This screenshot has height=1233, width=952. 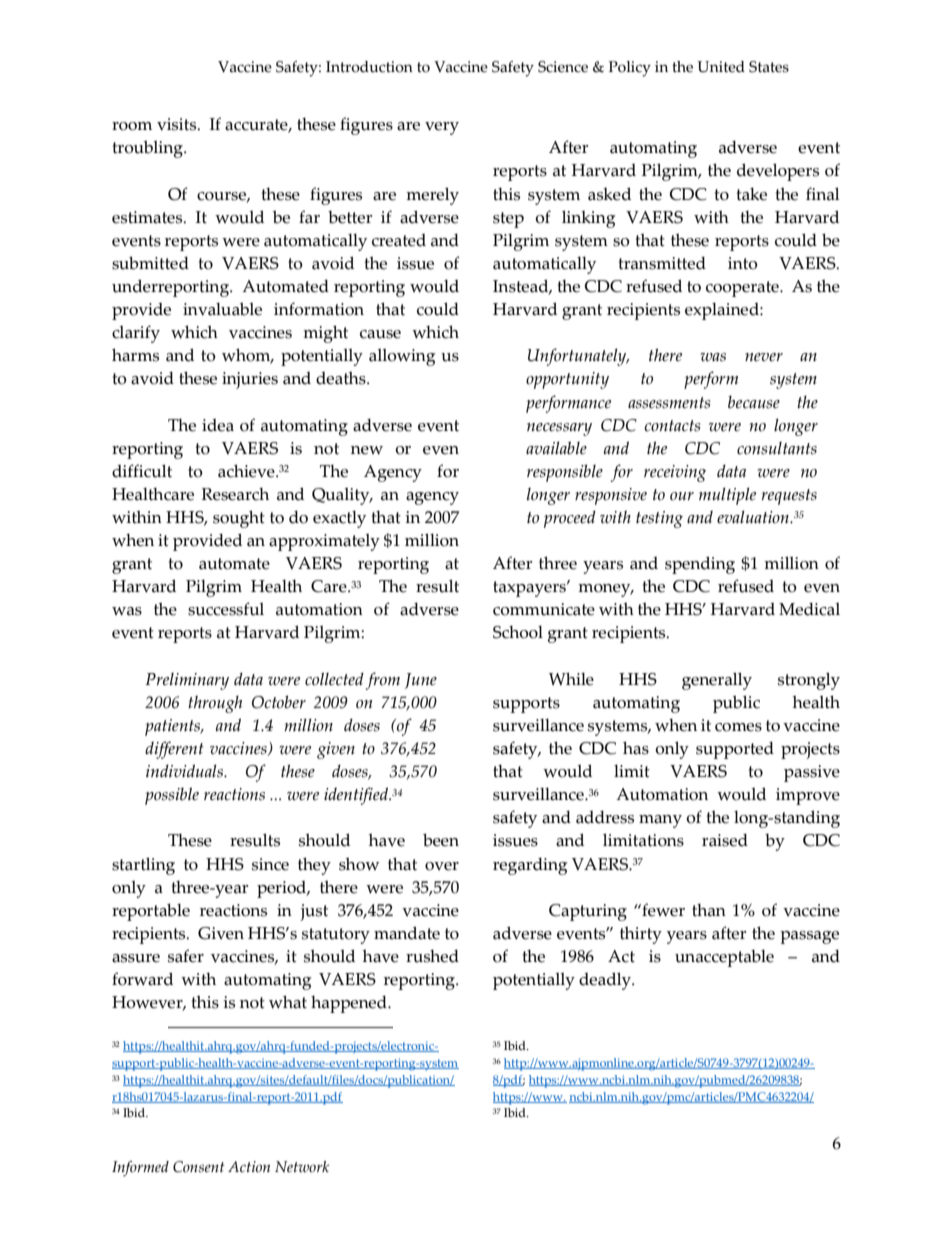 I want to click on School, so click(x=518, y=632).
